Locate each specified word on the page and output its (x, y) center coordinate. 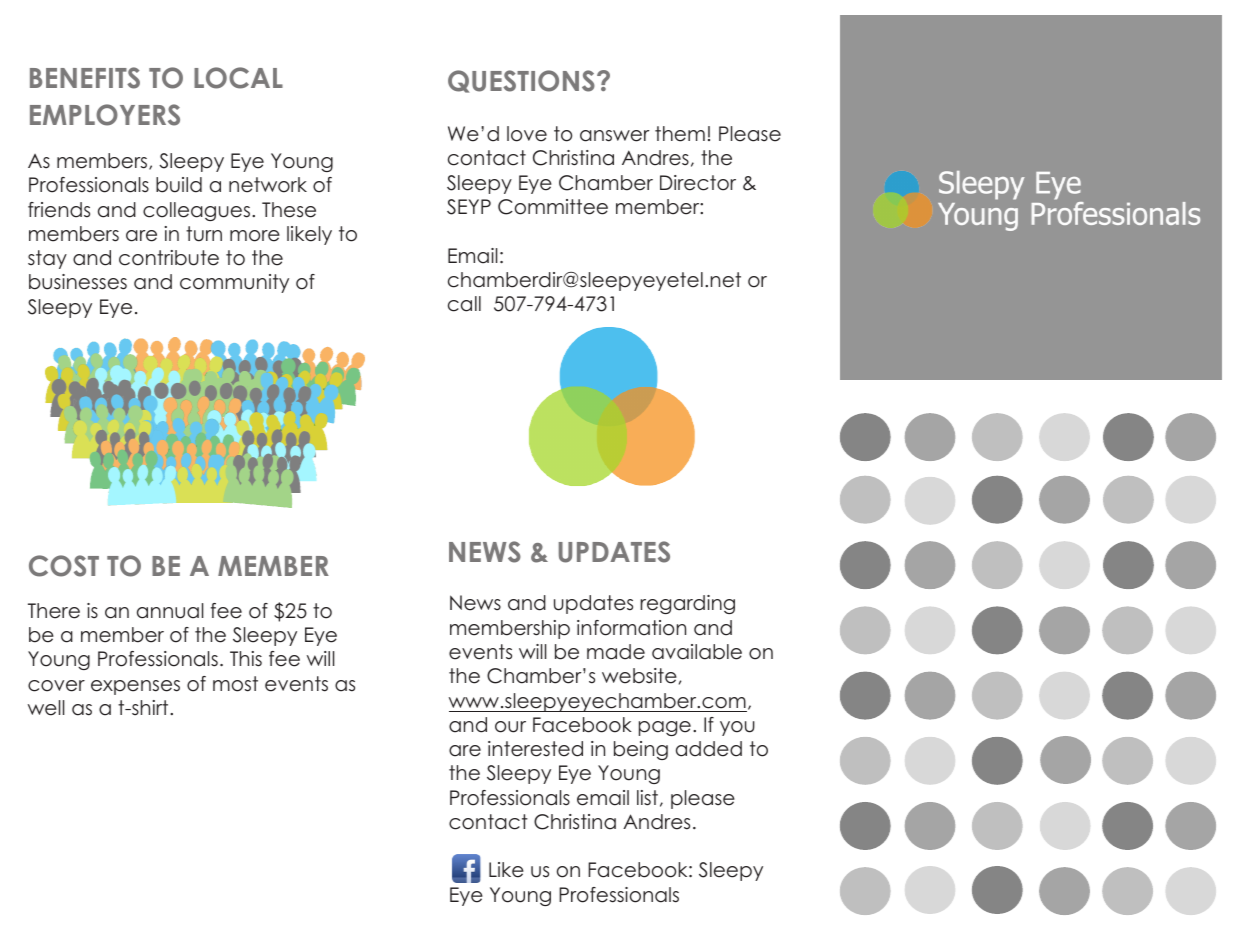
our (510, 727)
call (464, 304)
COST (64, 566)
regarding (687, 604)
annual (170, 611)
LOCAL (238, 78)
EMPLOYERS (105, 115)
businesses (78, 282)
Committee (553, 207)
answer (614, 136)
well (46, 708)
